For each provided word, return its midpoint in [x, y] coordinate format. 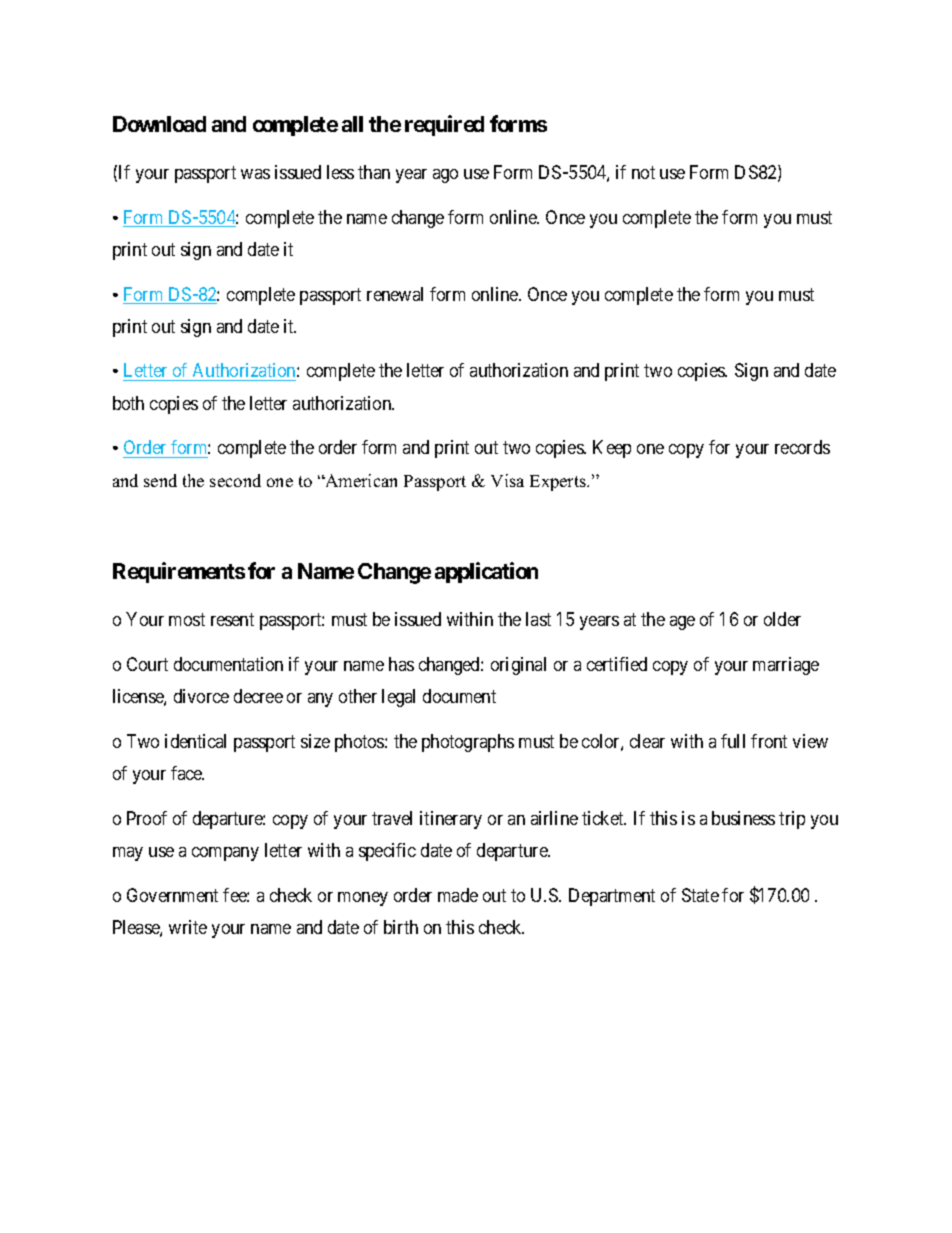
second [235, 480]
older [782, 619]
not [643, 172]
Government [172, 895]
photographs [468, 743]
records [802, 447]
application [486, 572]
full [733, 741]
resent [232, 619]
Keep [612, 449]
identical [195, 741]
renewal [395, 294]
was [255, 174]
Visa [507, 480]
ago [445, 176]
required [444, 125]
